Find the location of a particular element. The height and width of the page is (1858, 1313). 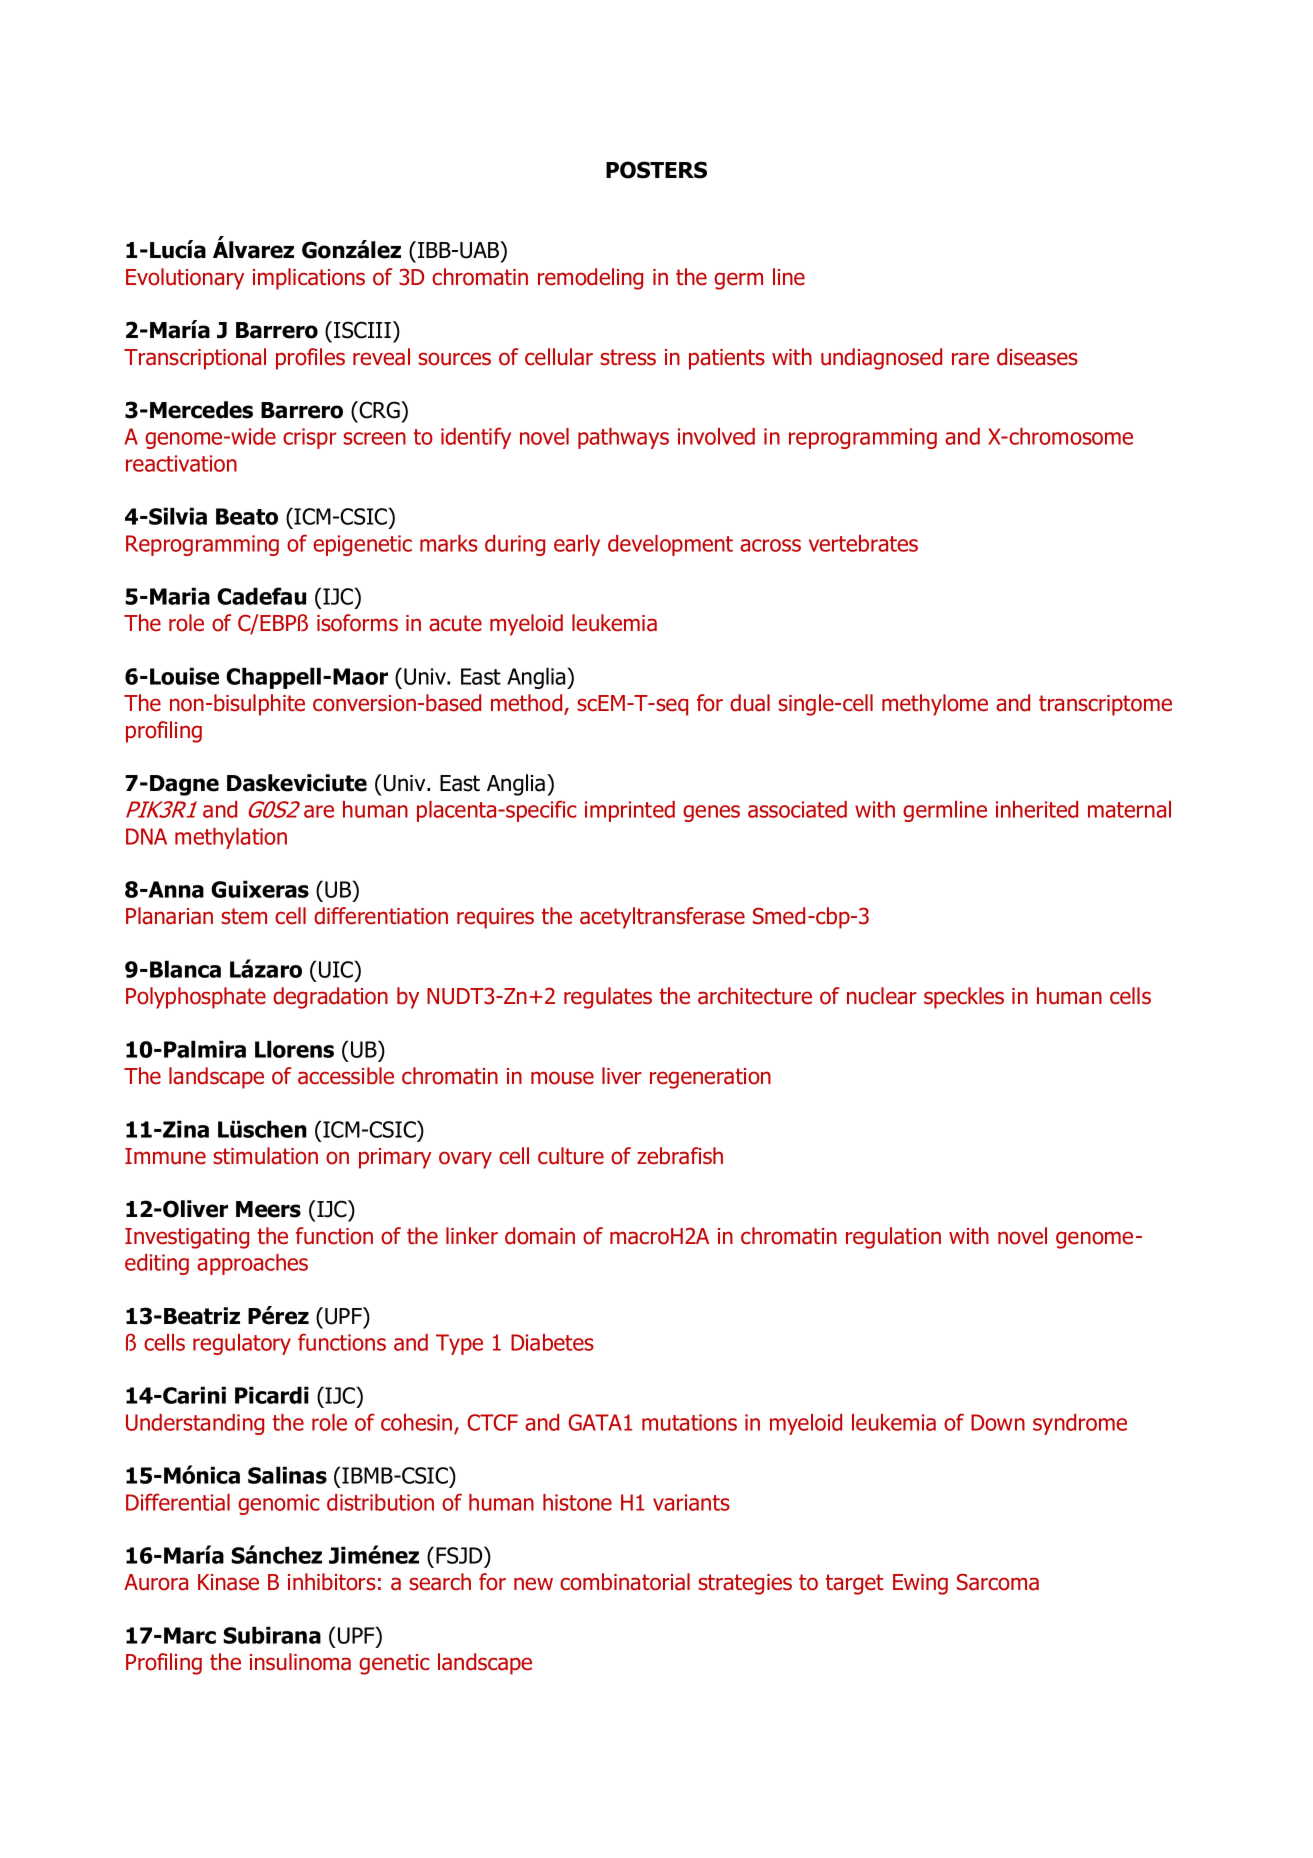

Kinase is located at coordinates (228, 1582).
